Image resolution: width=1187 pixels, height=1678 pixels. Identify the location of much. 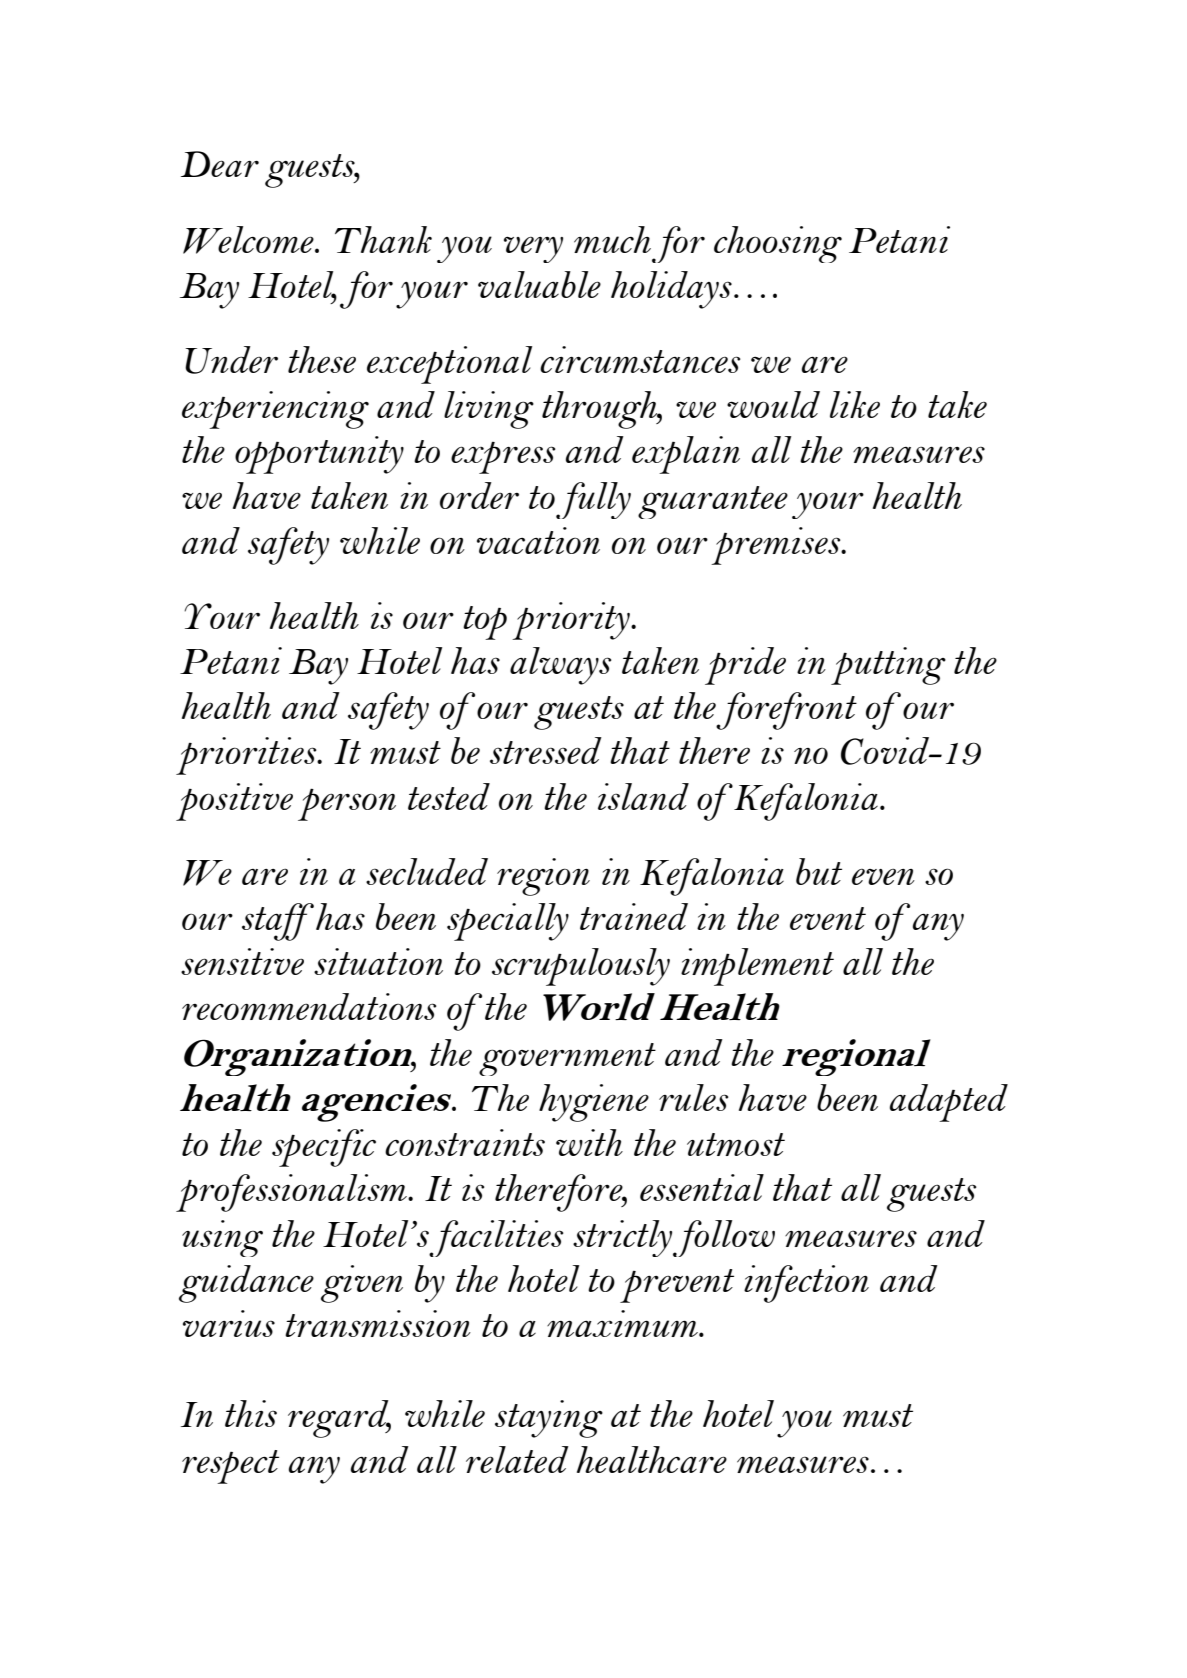
(612, 239).
